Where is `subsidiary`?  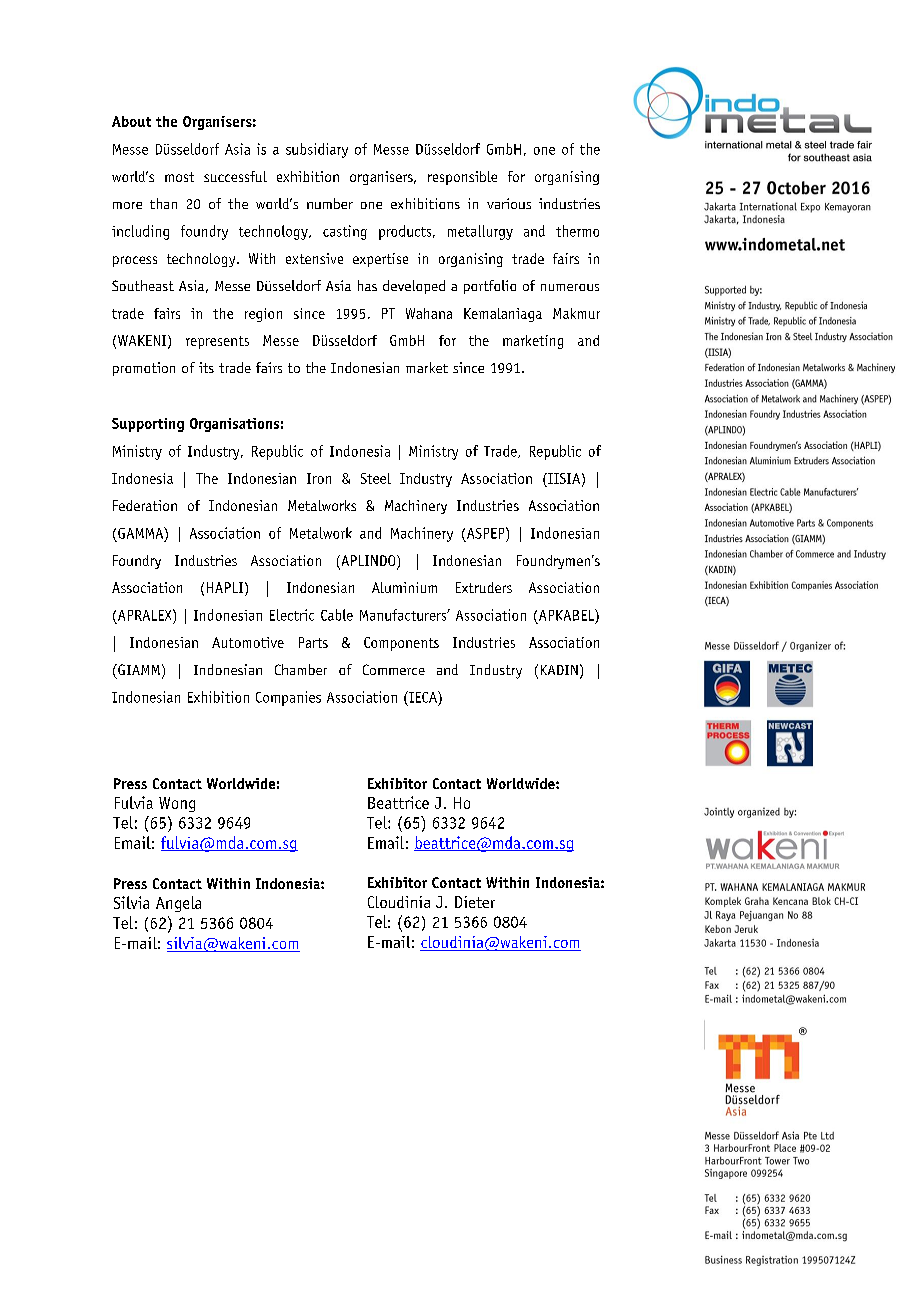 subsidiary is located at coordinates (317, 150).
